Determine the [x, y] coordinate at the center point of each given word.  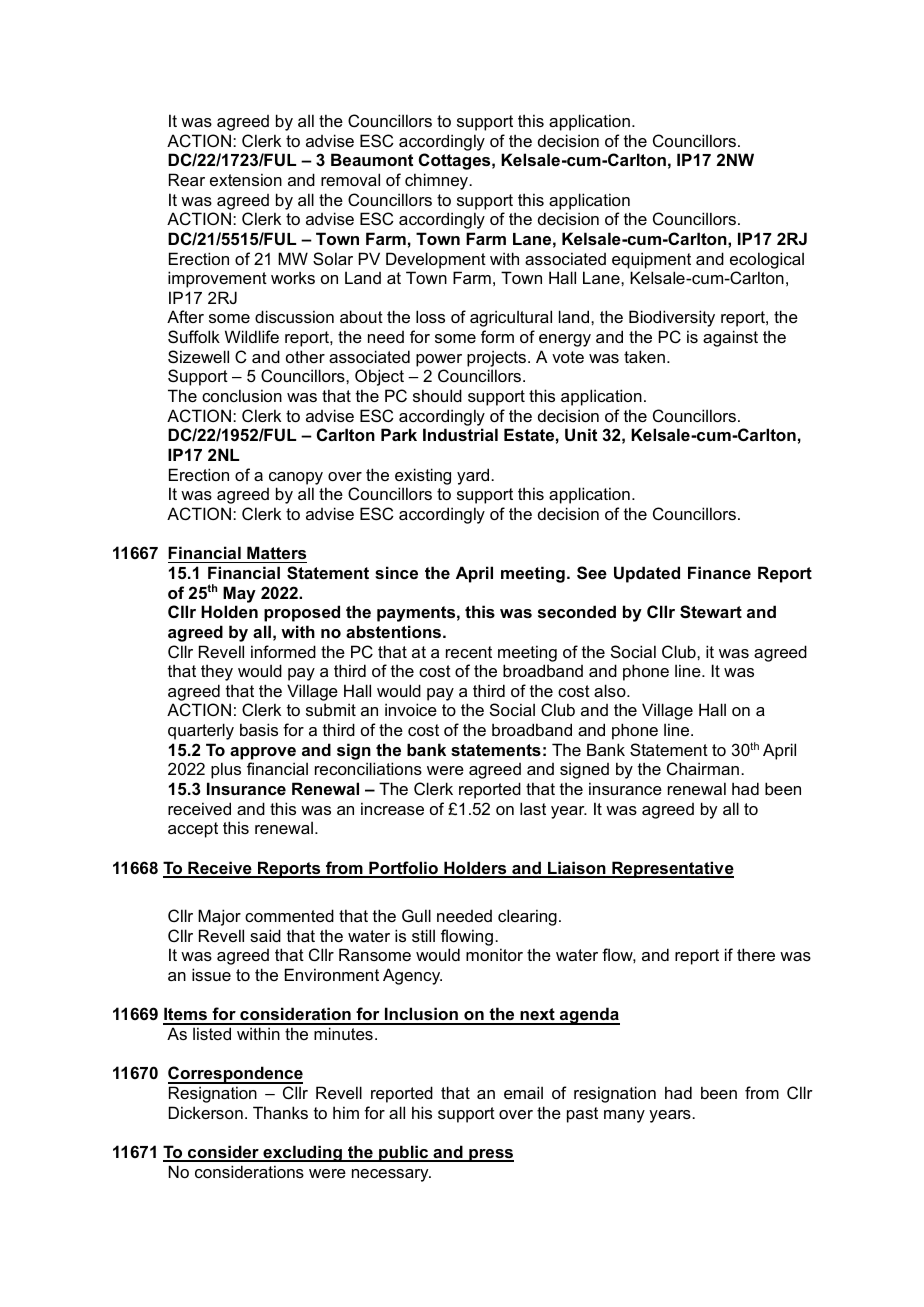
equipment [651, 260]
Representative [672, 869]
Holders [475, 869]
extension [246, 179]
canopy [296, 478]
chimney [438, 181]
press [490, 1155]
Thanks [280, 1112]
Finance [719, 572]
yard [474, 476]
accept [193, 830]
